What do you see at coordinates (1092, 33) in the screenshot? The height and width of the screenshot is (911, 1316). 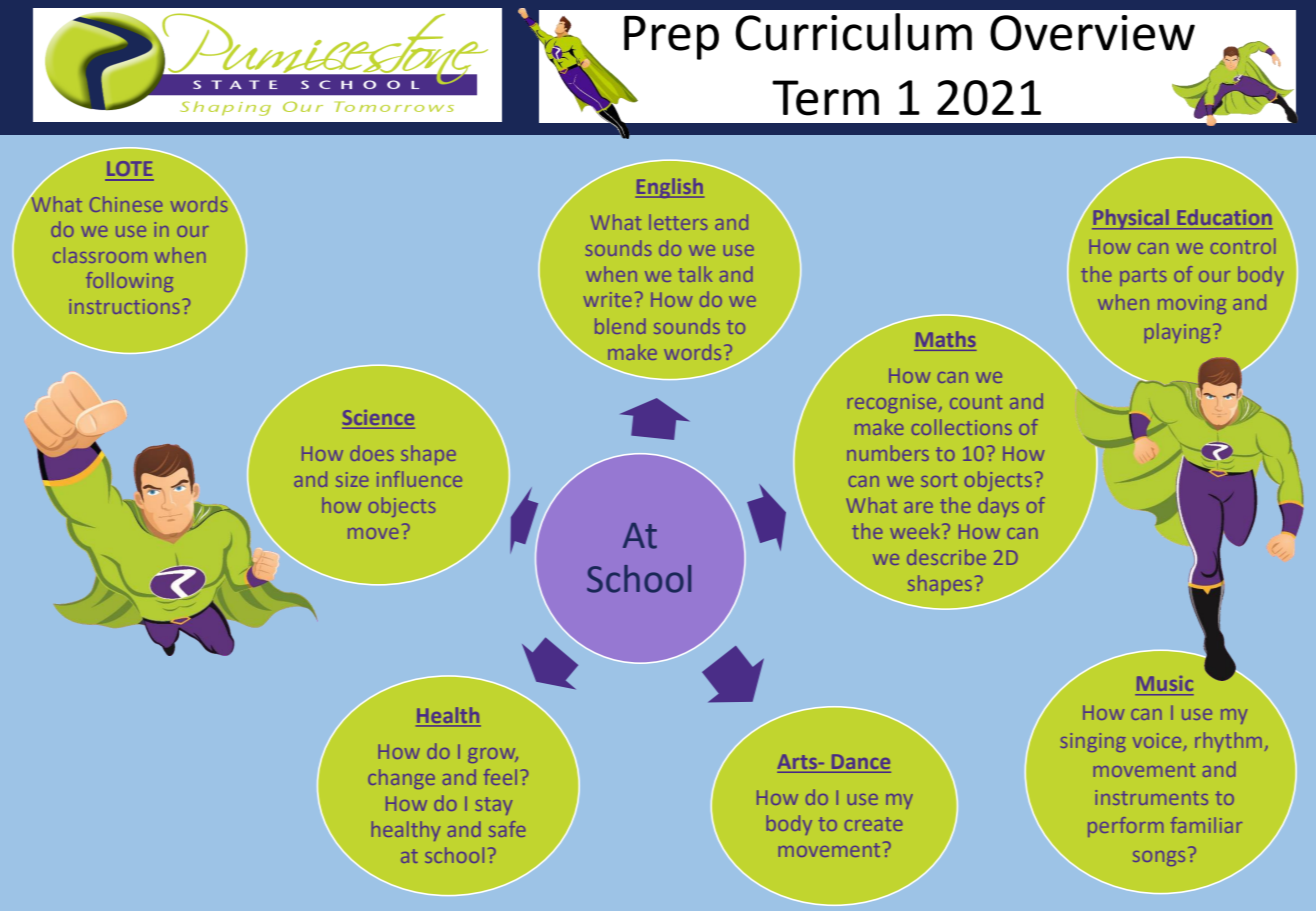 I see `Overview` at bounding box center [1092, 33].
